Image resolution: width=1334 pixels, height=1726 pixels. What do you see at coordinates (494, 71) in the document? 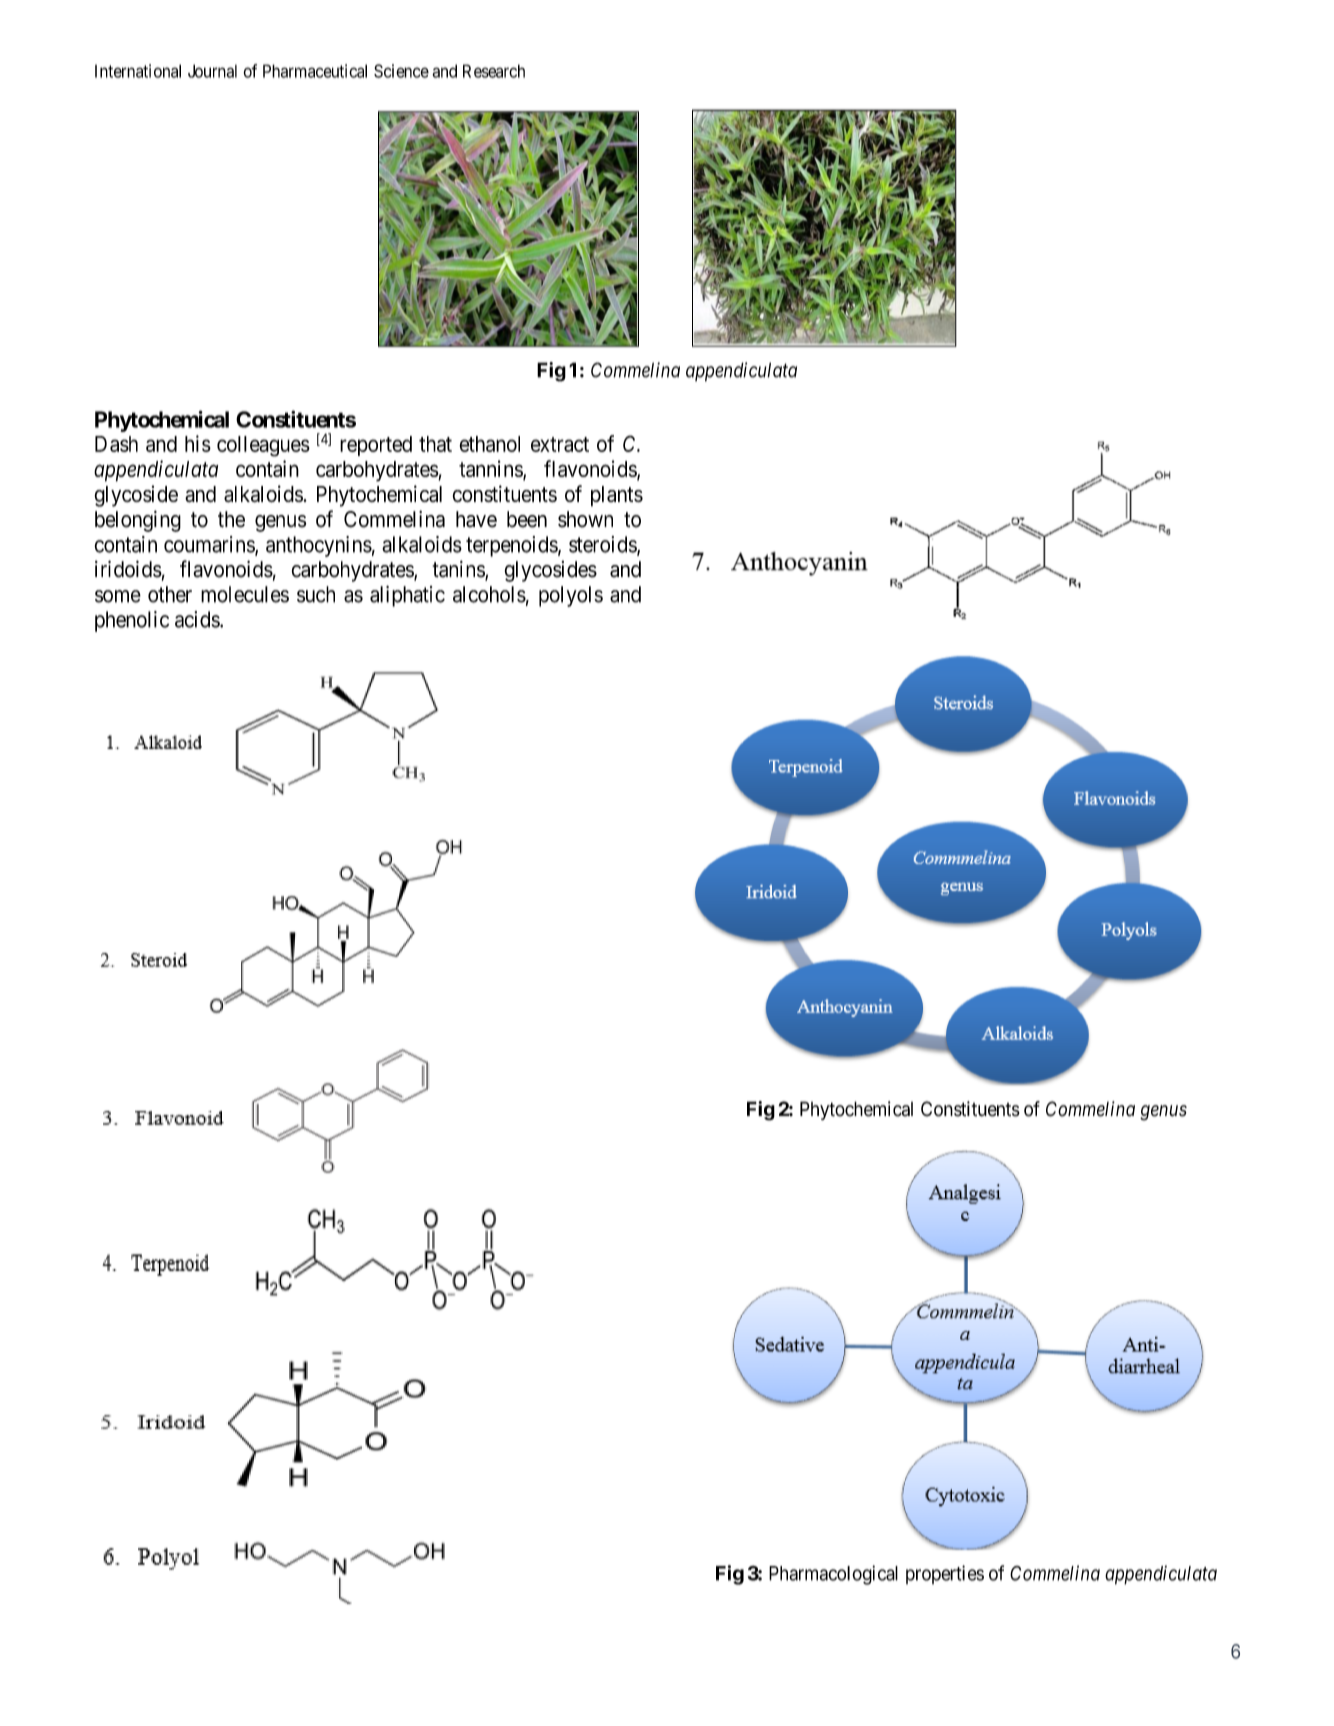
I see `Research` at bounding box center [494, 71].
